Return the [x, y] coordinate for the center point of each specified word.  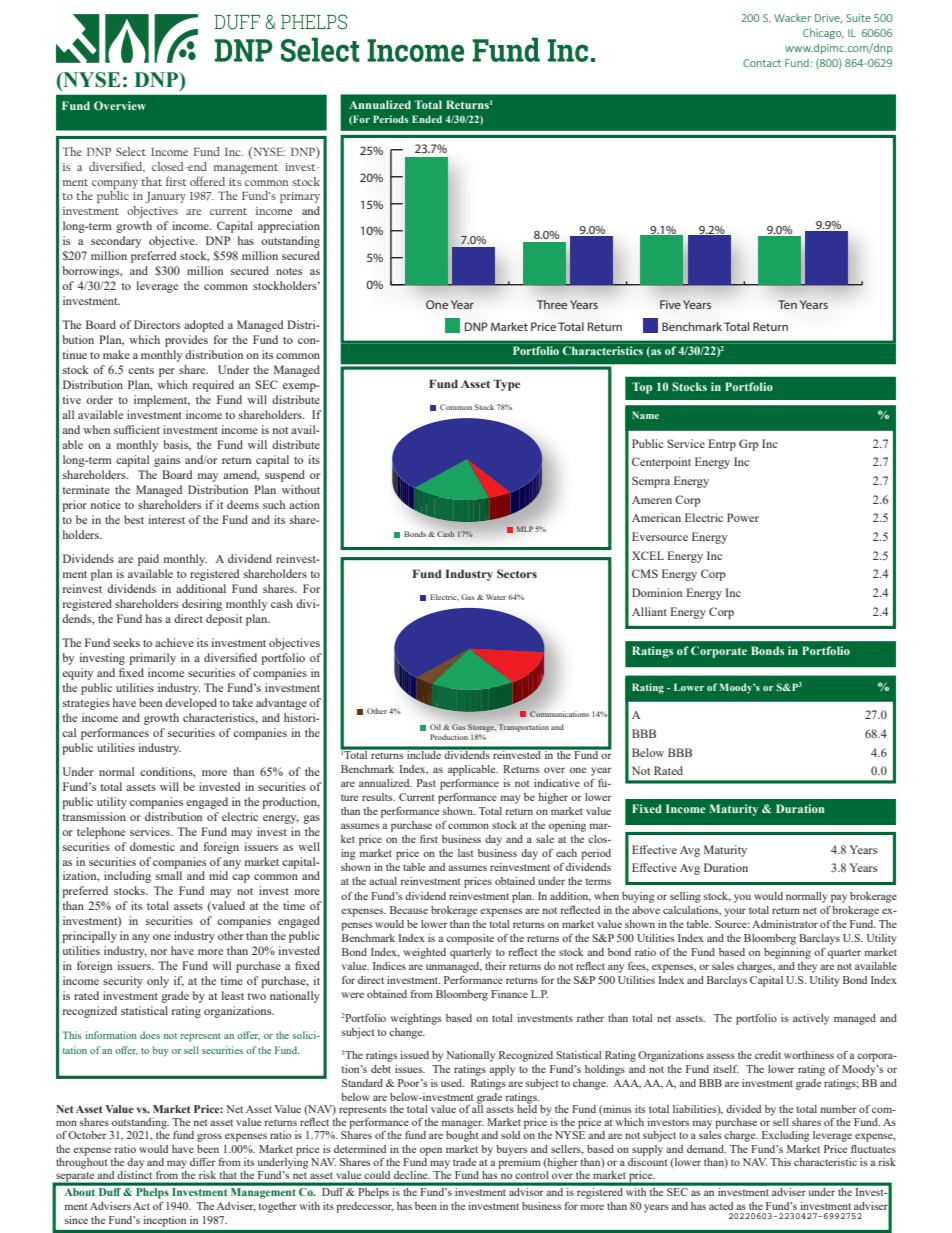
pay [839, 898]
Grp [748, 445]
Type [506, 385]
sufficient [137, 429]
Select [131, 151]
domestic [152, 846]
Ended [427, 119]
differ [203, 1162]
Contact [762, 63]
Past [426, 783]
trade [464, 1162]
